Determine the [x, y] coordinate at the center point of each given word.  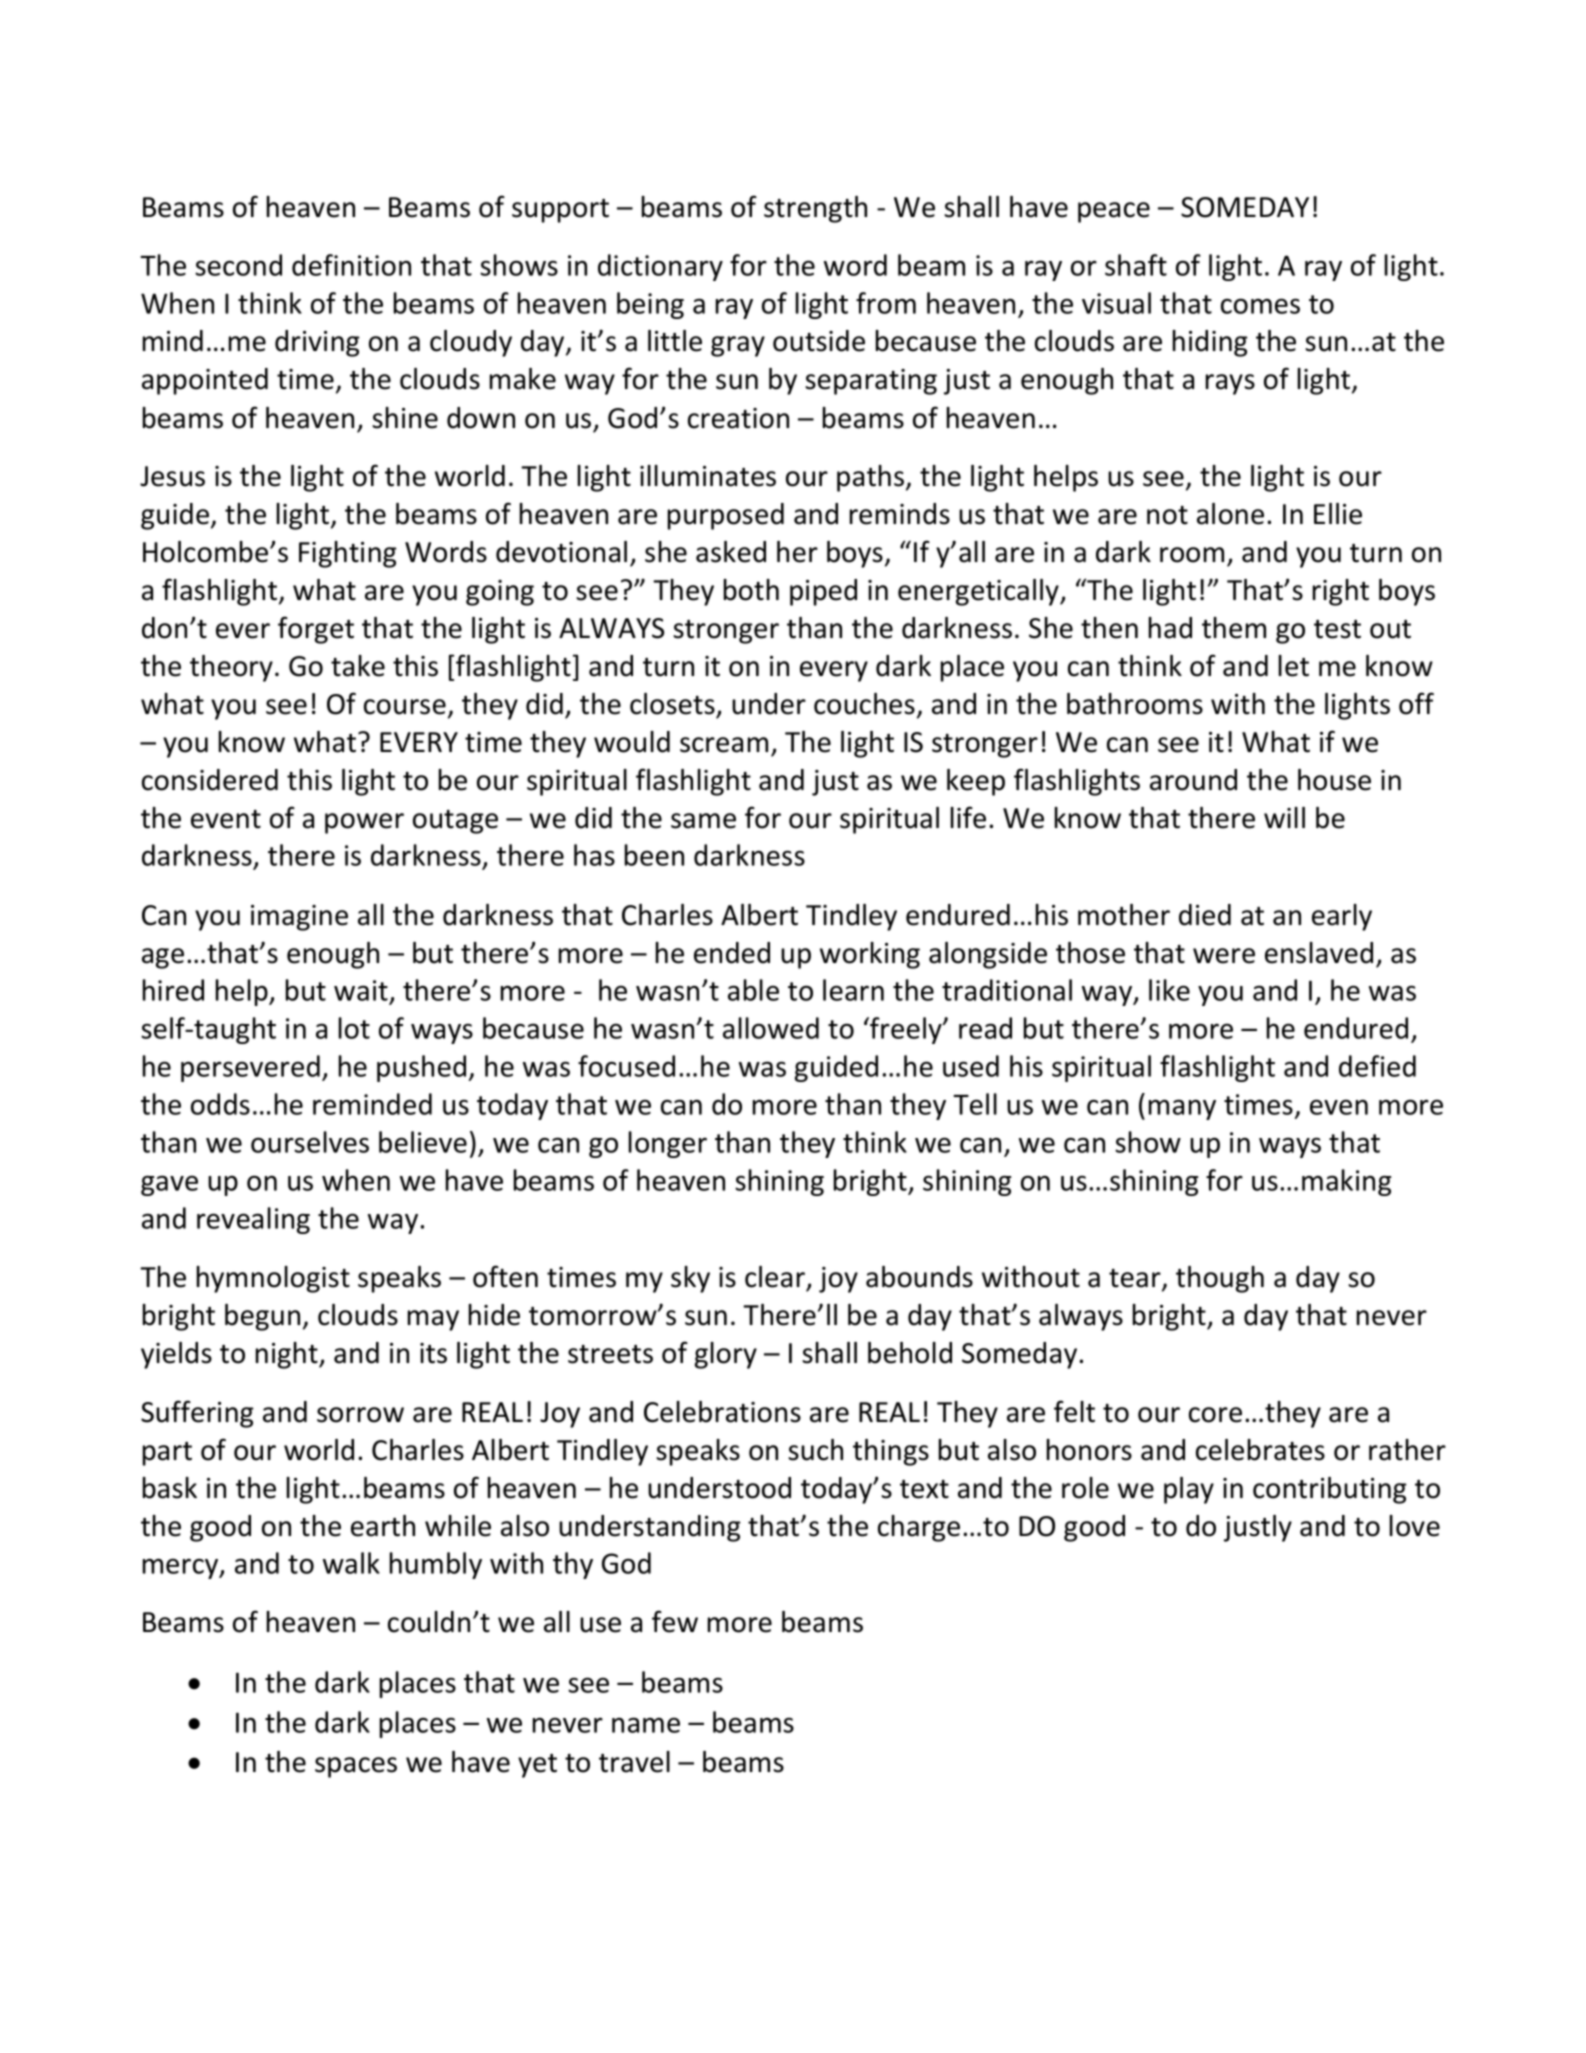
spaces [356, 1767]
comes [1260, 306]
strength [815, 209]
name [646, 1725]
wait [362, 992]
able [753, 990]
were [1224, 956]
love [1415, 1526]
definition [351, 265]
